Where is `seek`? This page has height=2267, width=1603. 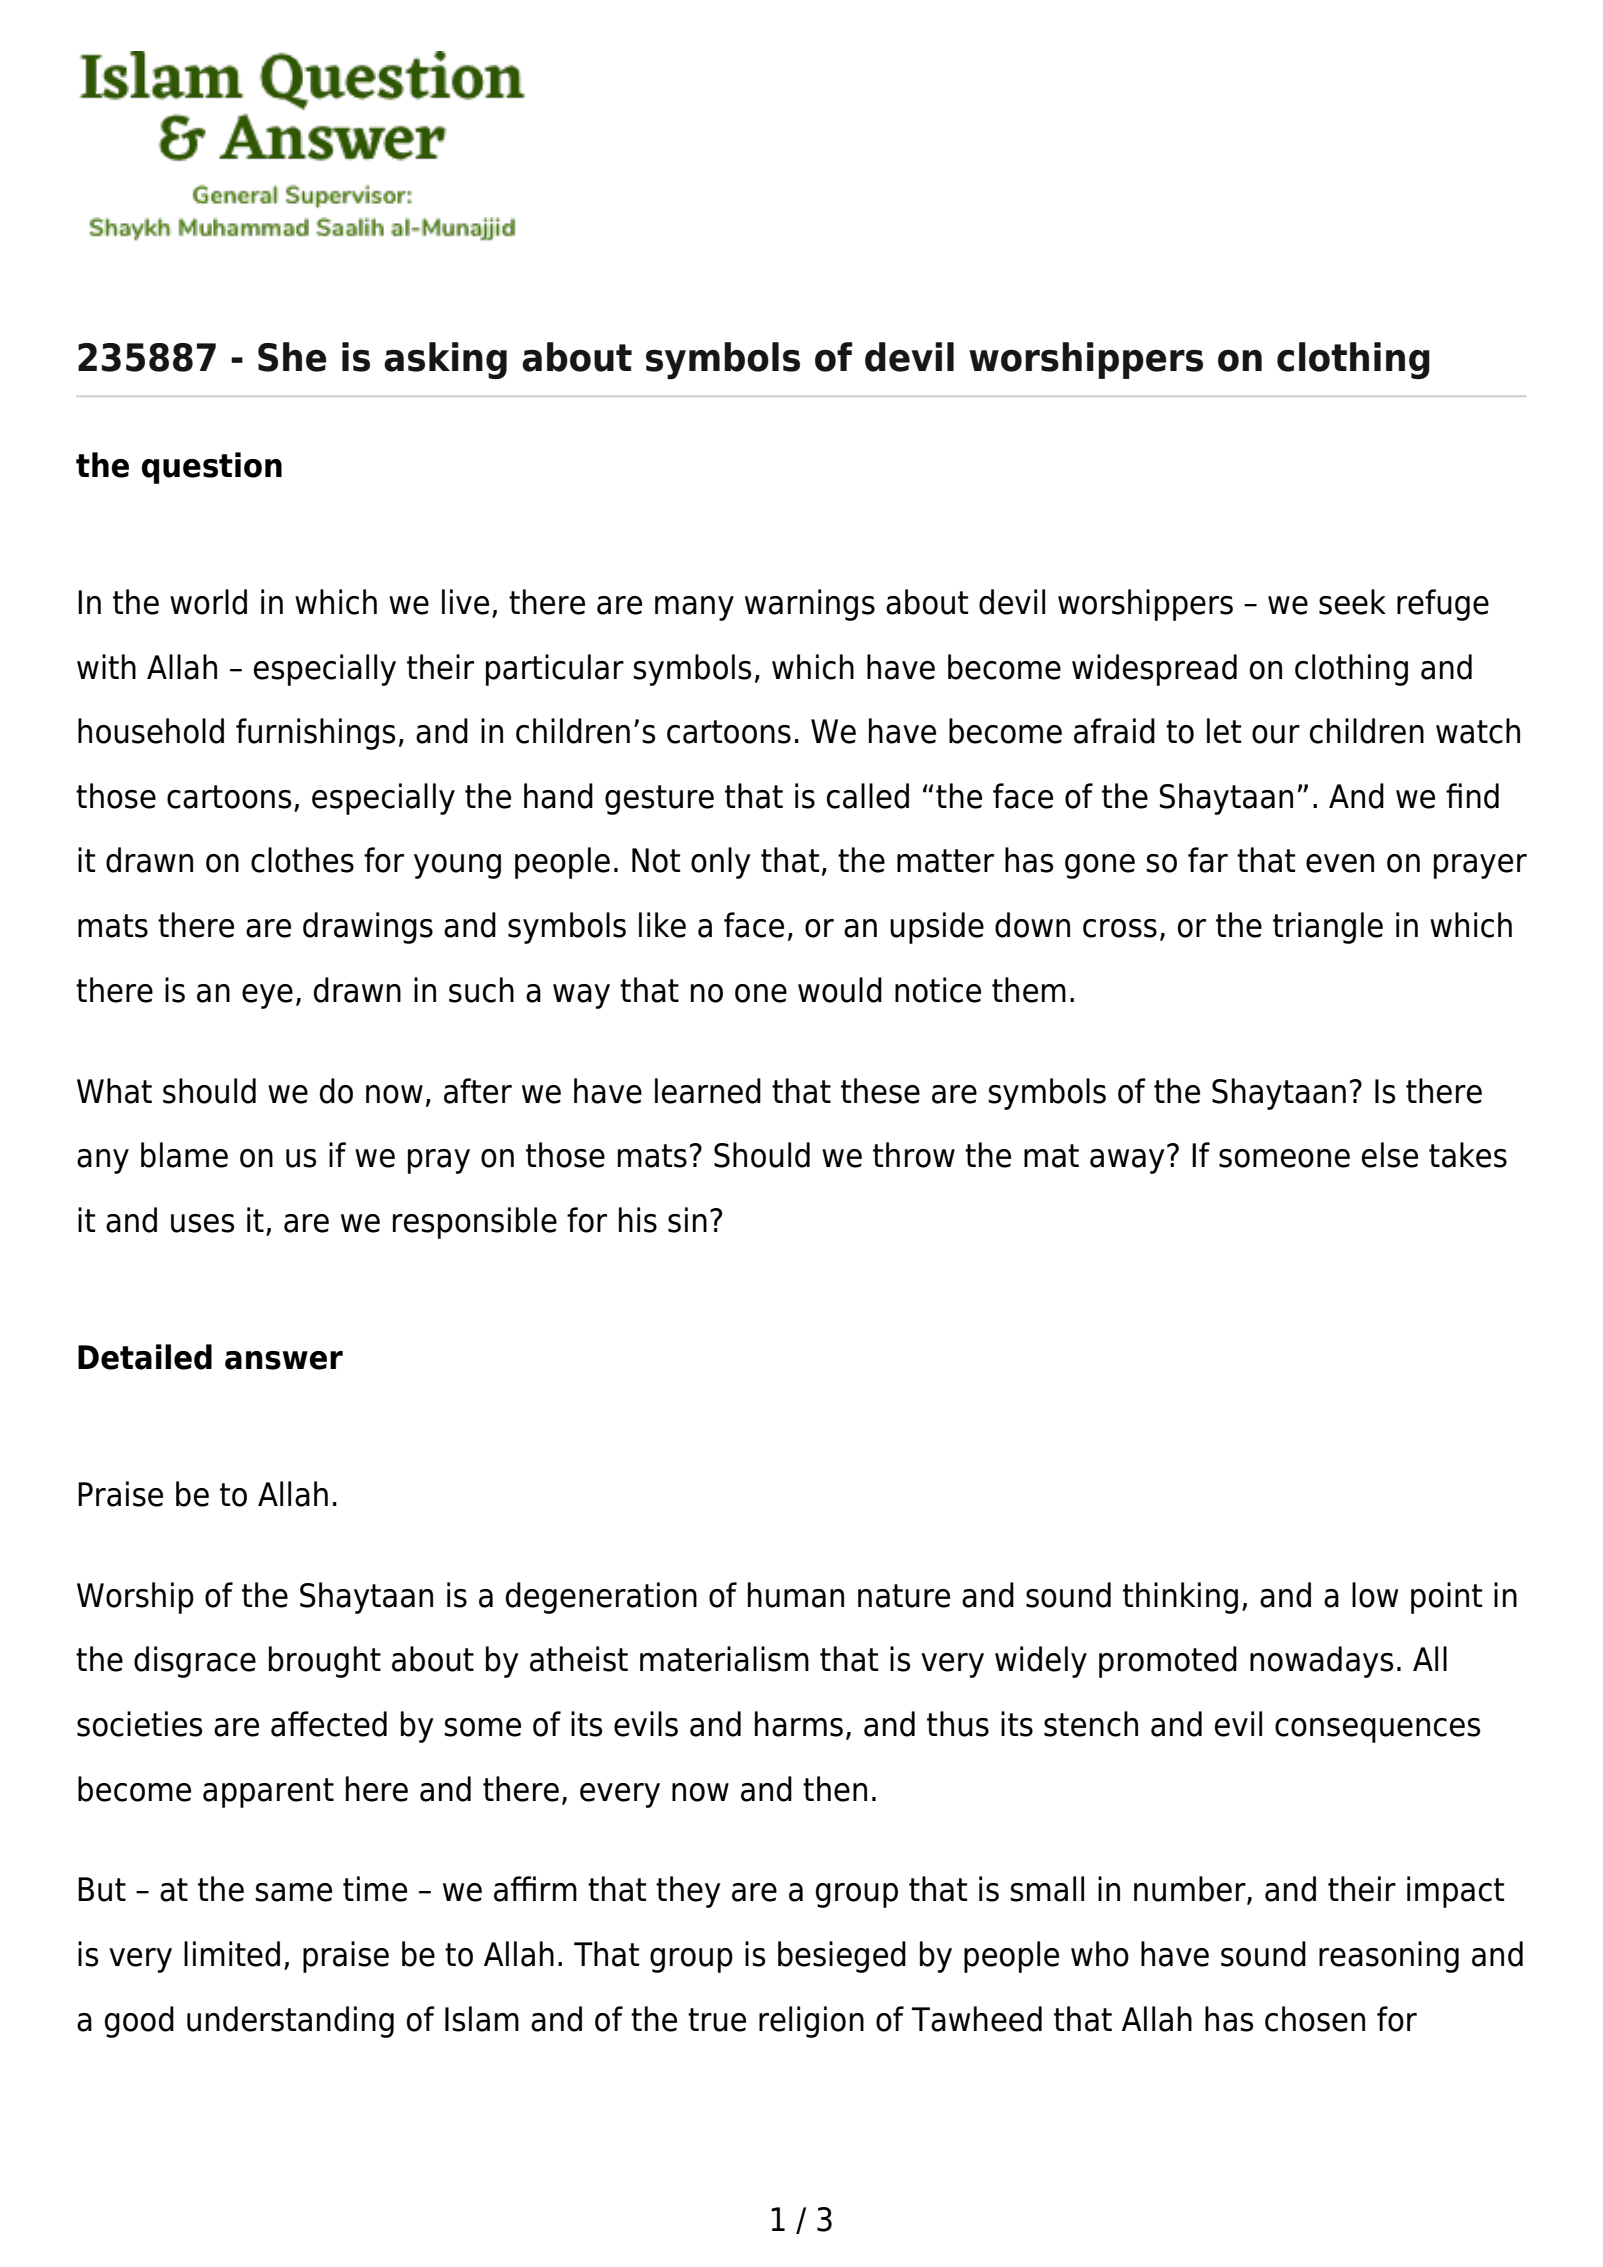
seek is located at coordinates (1352, 602).
